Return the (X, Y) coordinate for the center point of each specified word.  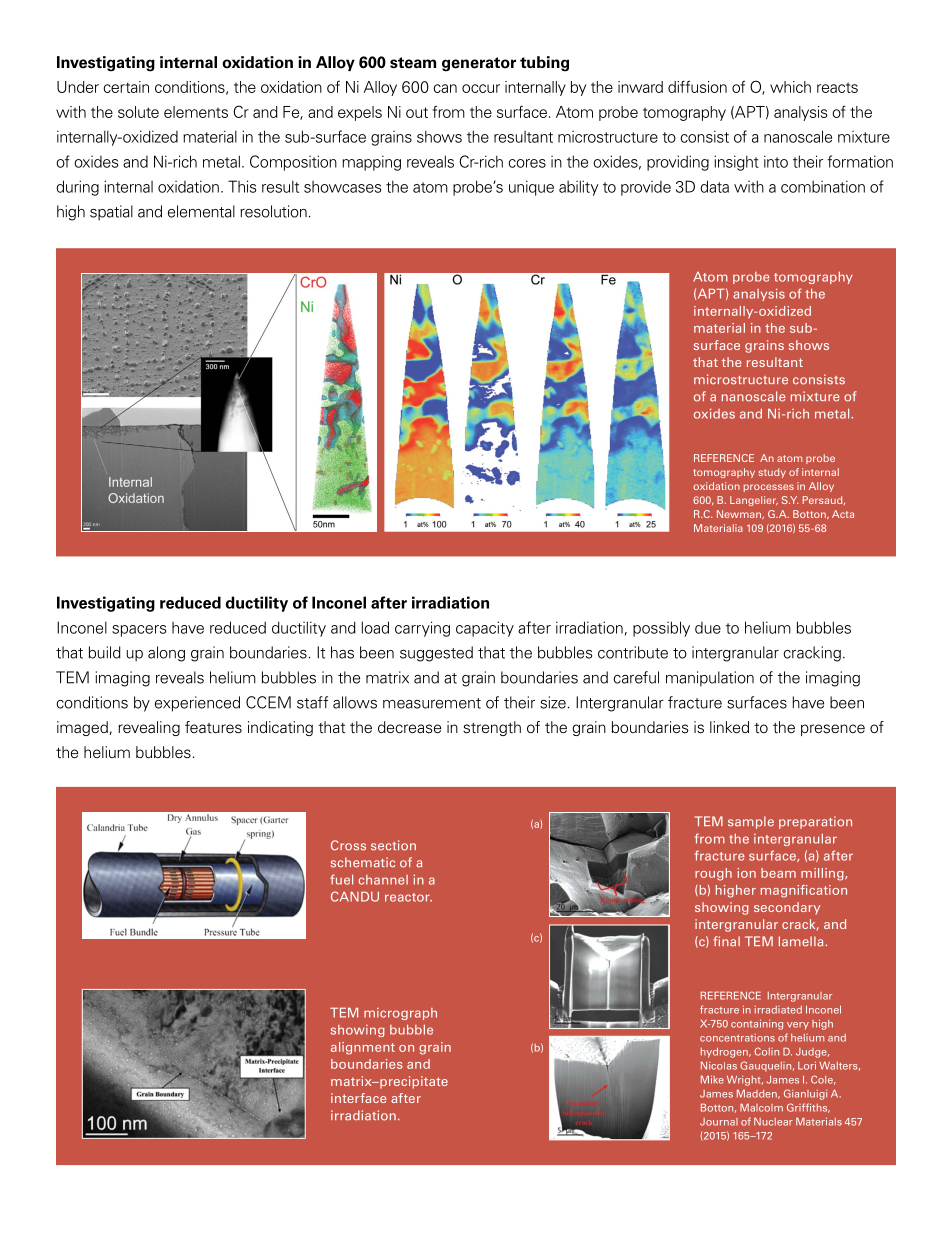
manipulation (710, 679)
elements (196, 112)
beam (778, 873)
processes (769, 488)
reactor (408, 897)
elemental (201, 211)
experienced (197, 704)
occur (481, 88)
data (714, 186)
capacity (485, 629)
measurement (432, 703)
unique (531, 188)
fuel (341, 879)
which (790, 87)
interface (358, 1098)
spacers (139, 631)
